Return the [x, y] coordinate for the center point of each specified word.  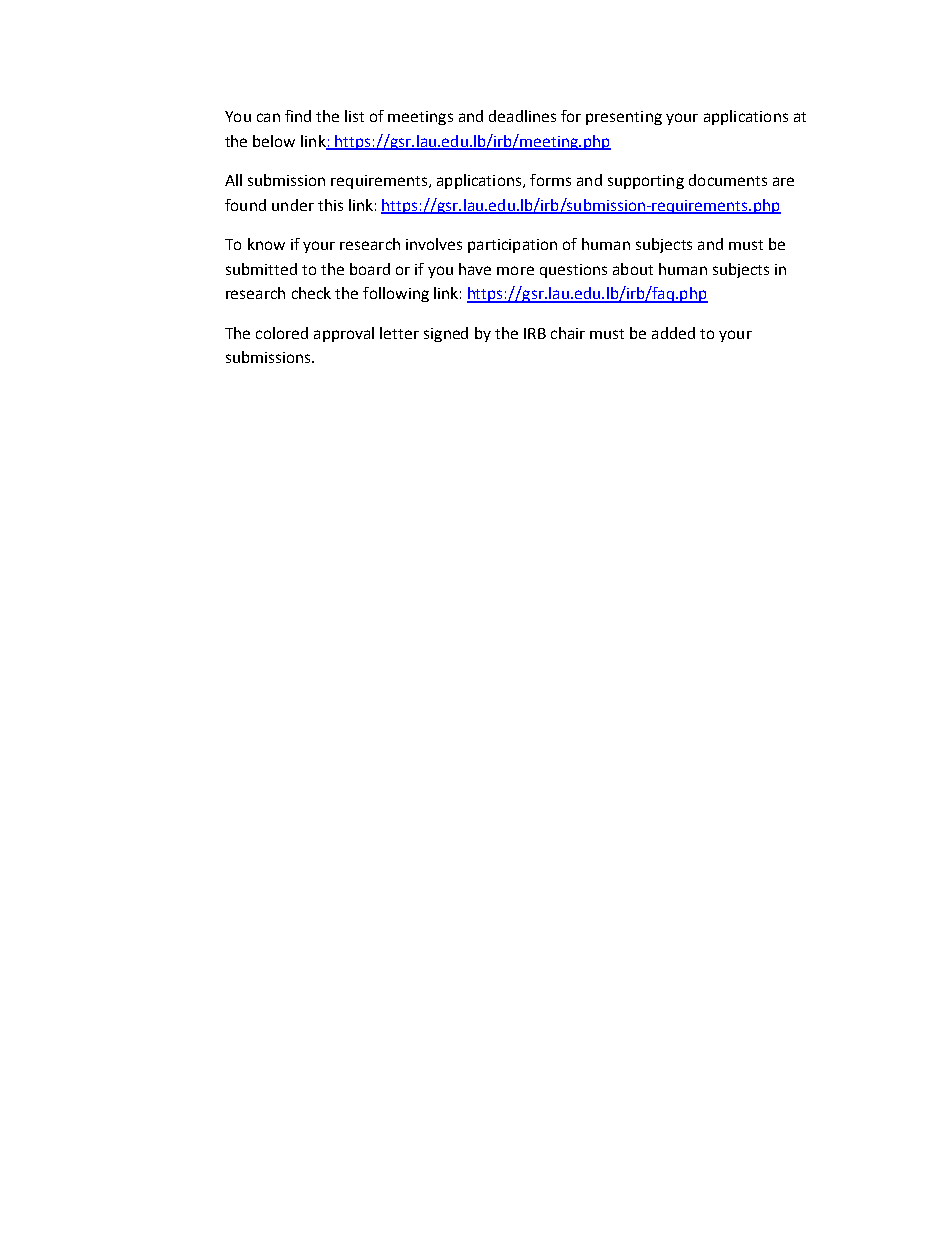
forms [550, 180]
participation [512, 246]
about [633, 269]
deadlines [522, 116]
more [515, 270]
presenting [624, 118]
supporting [646, 182]
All [233, 180]
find [298, 116]
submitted [261, 269]
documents [728, 180]
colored [282, 333]
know [266, 244]
